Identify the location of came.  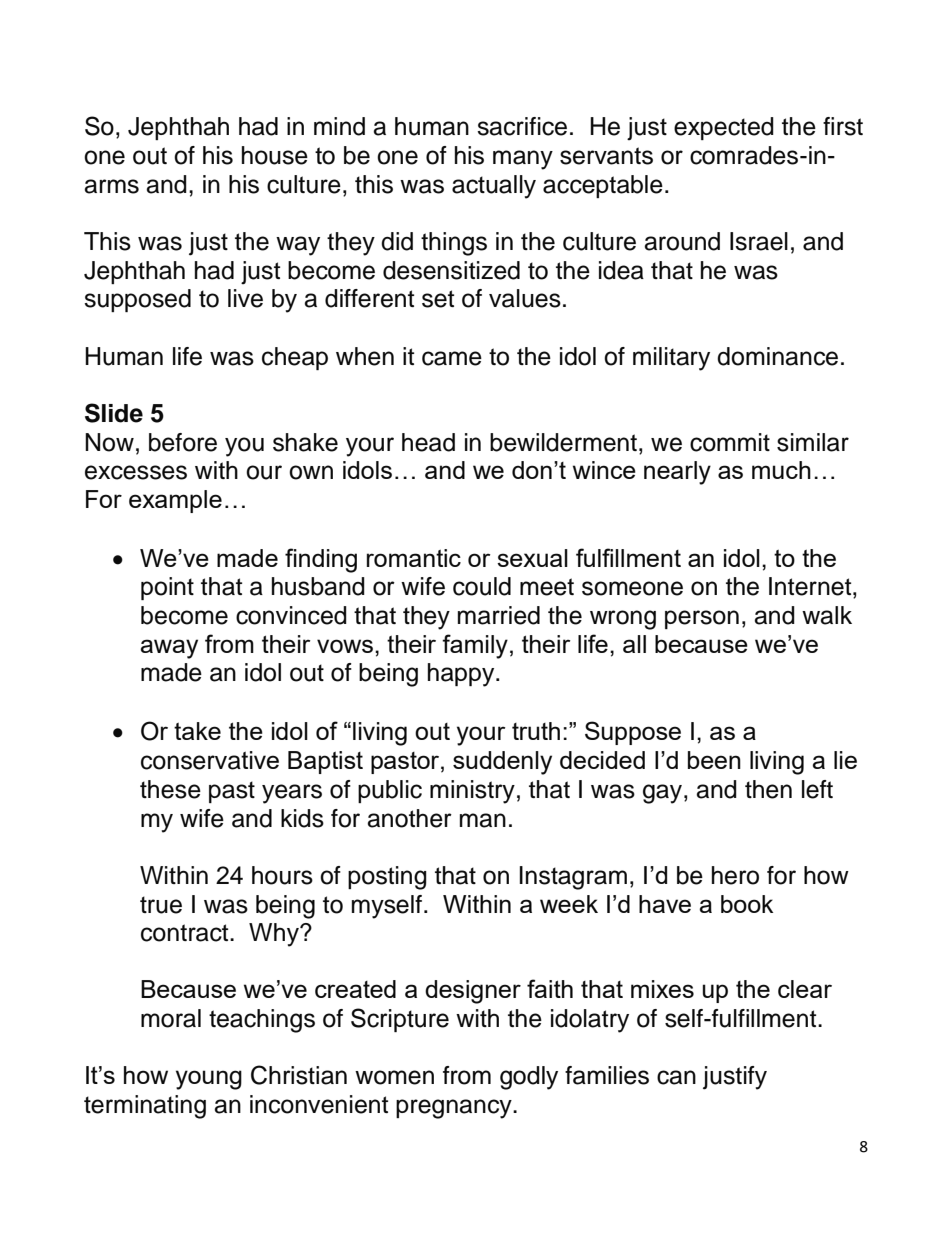
(452, 358).
